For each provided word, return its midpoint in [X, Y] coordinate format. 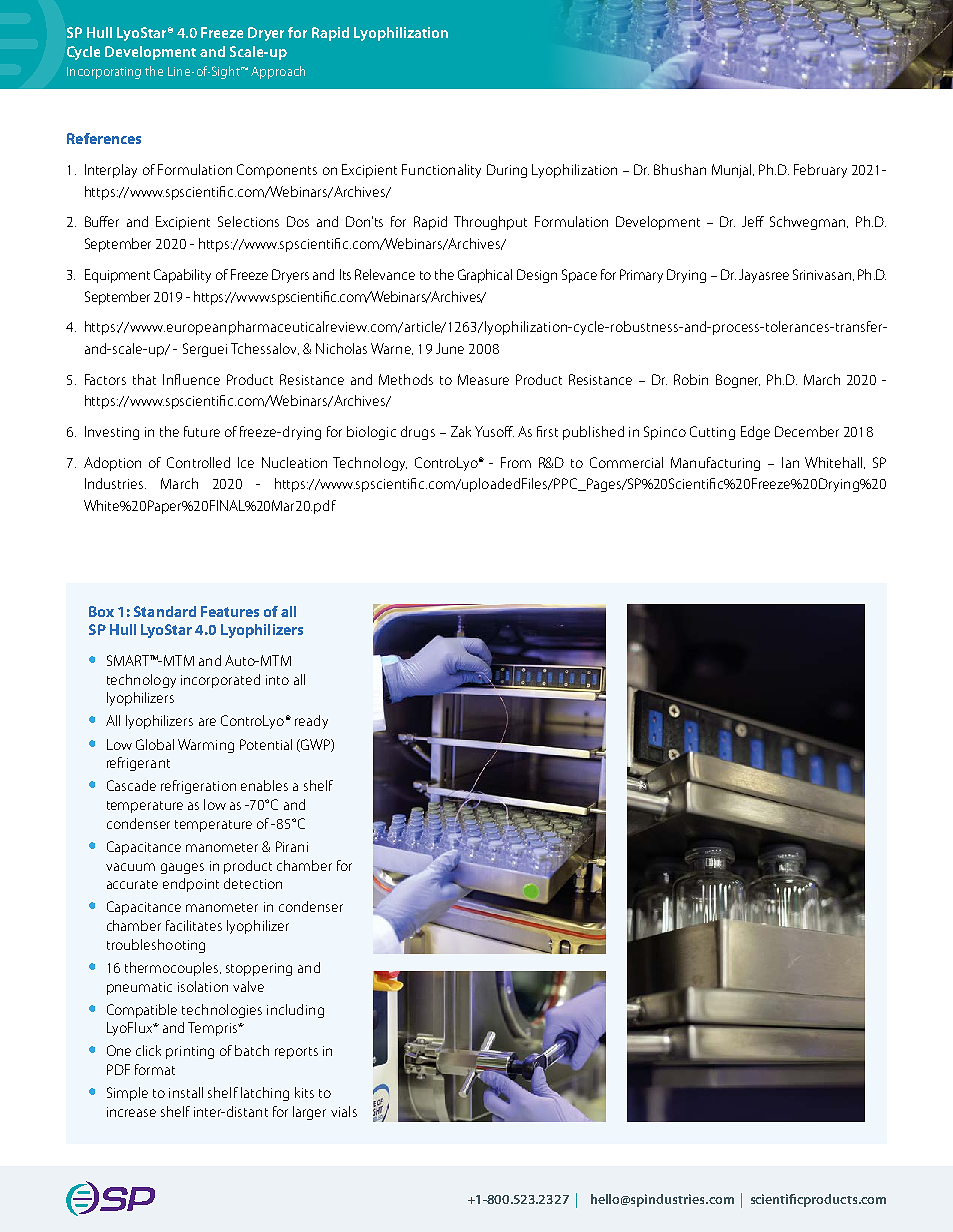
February [820, 171]
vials [344, 1111]
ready [311, 722]
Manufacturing [715, 464]
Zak [461, 431]
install [186, 1092]
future [202, 431]
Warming [206, 746]
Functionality [441, 171]
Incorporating [104, 73]
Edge [755, 433]
